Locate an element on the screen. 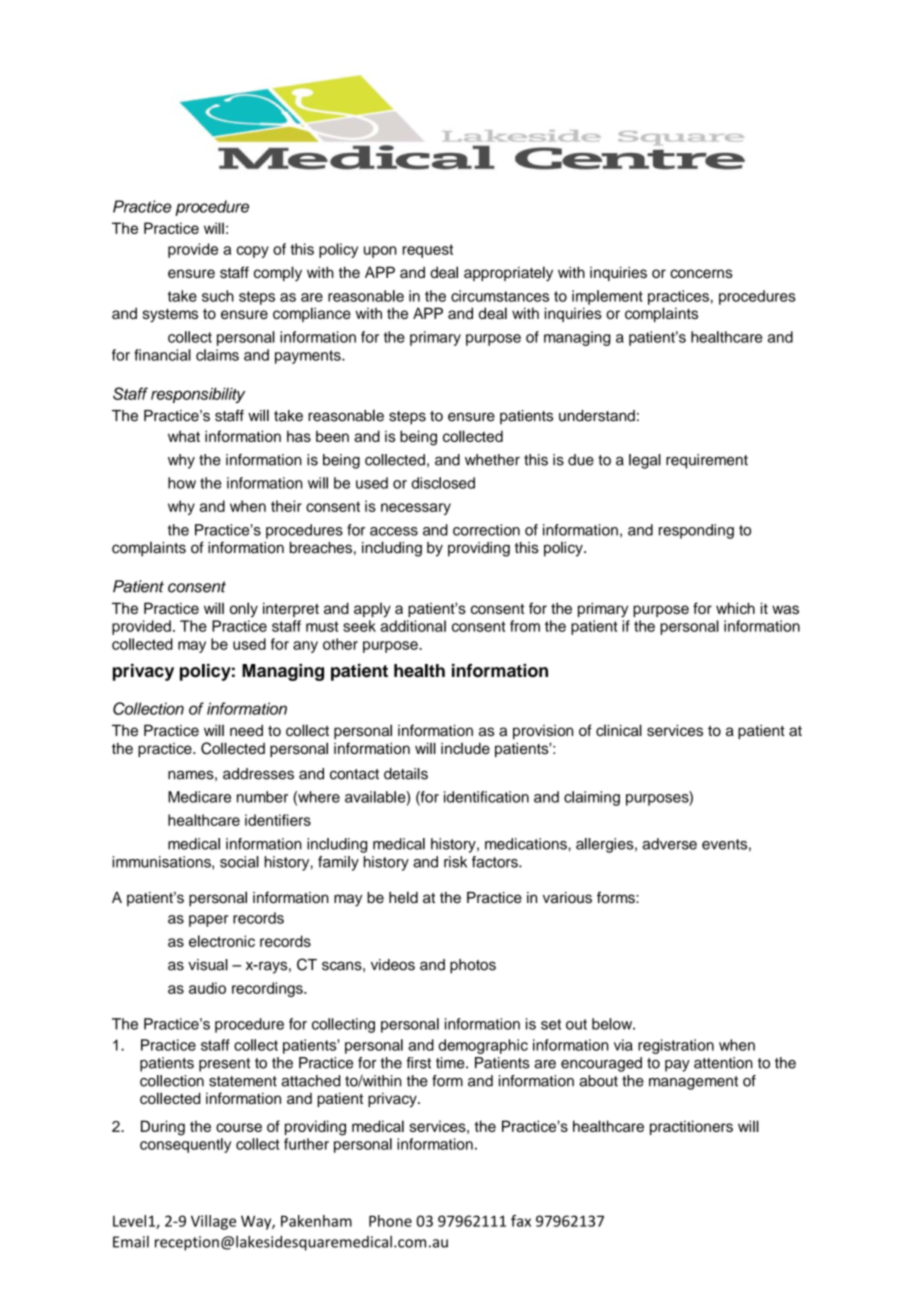 This screenshot has width=924, height=1307. need is located at coordinates (246, 730).
